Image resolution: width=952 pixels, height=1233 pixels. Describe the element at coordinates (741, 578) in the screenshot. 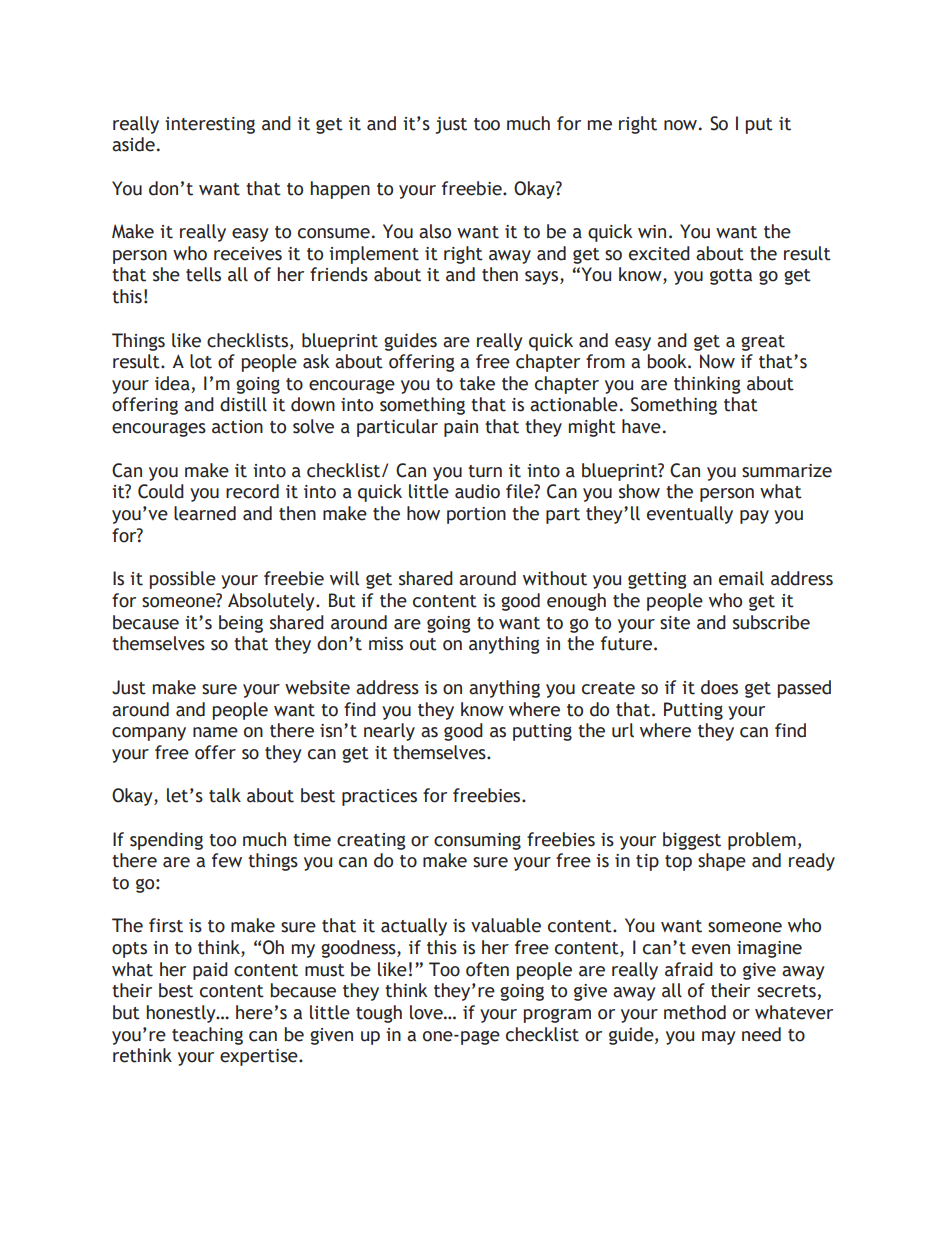

I see `email` at that location.
